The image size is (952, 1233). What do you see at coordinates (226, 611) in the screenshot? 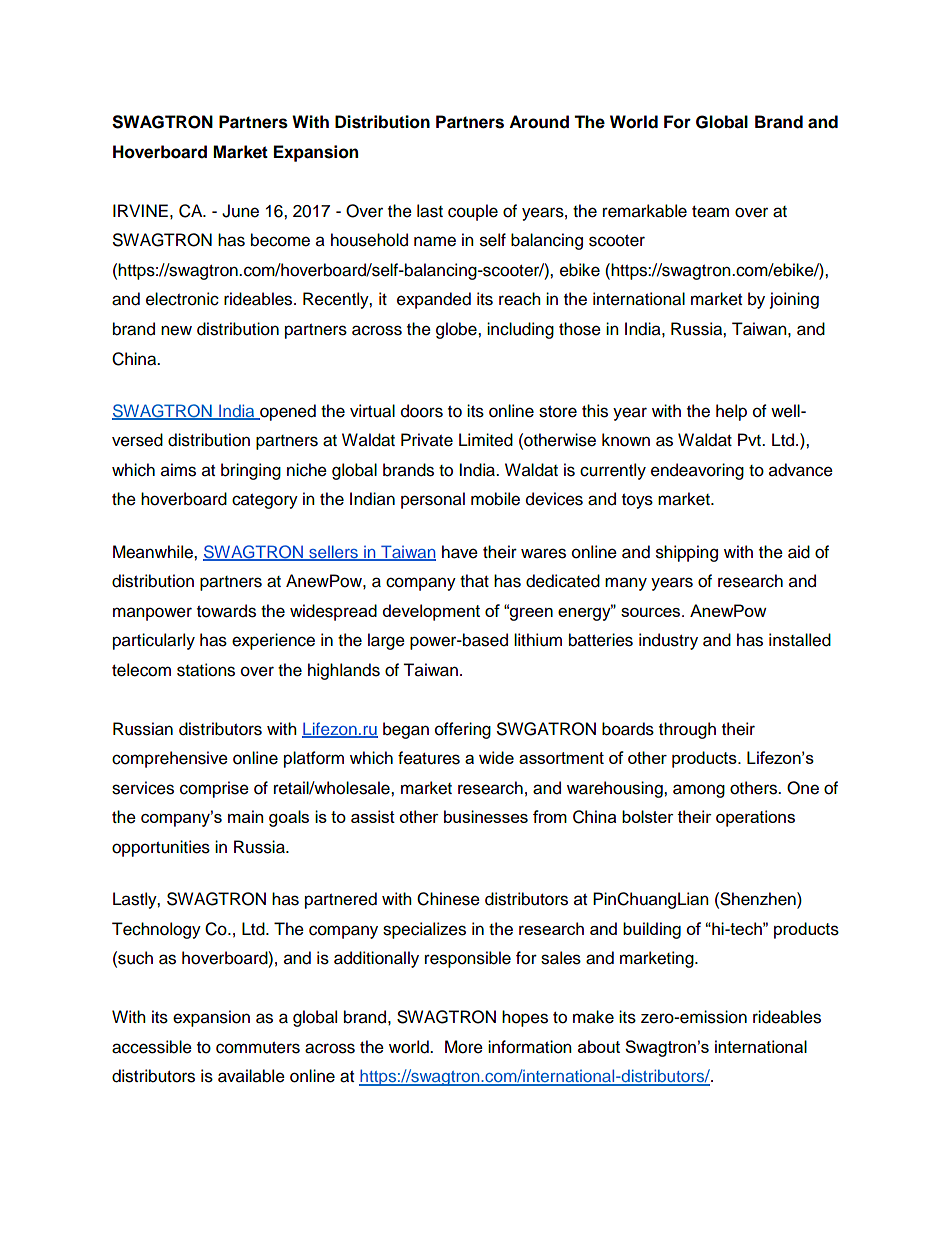
I see `towards` at bounding box center [226, 611].
